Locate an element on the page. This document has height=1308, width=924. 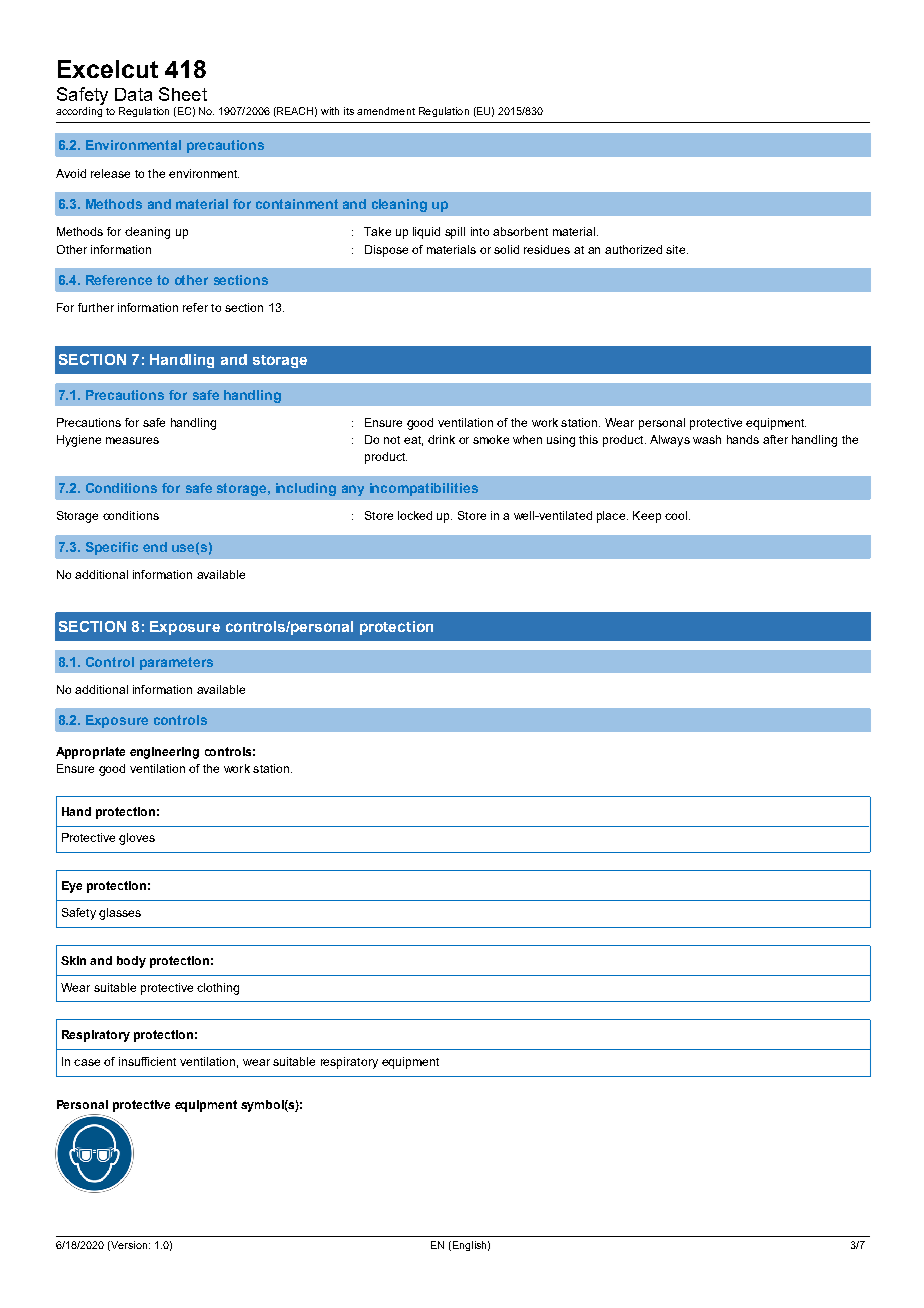
incompatibilities is located at coordinates (424, 489).
